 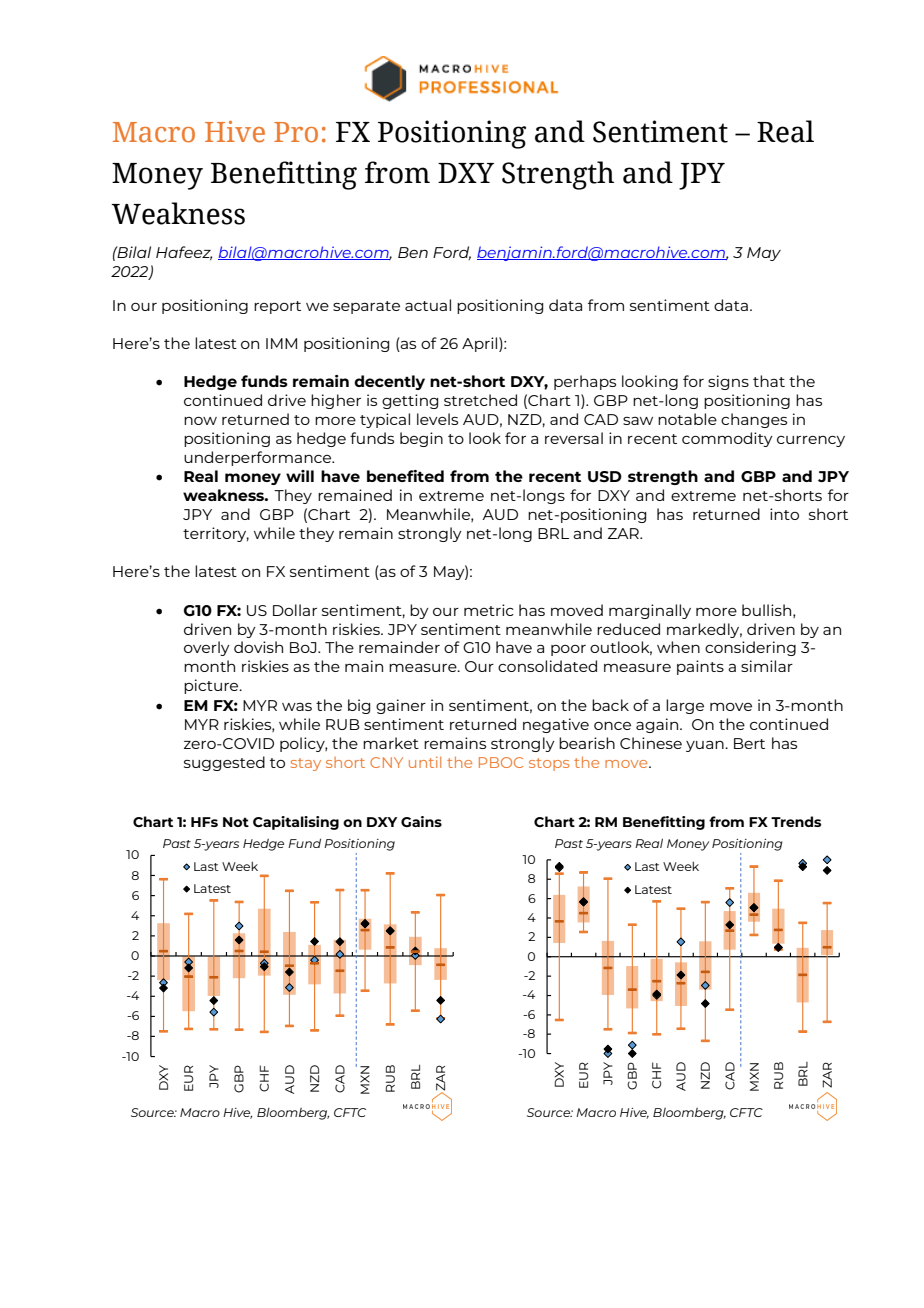 What do you see at coordinates (750, 648) in the image?
I see `considering` at bounding box center [750, 648].
